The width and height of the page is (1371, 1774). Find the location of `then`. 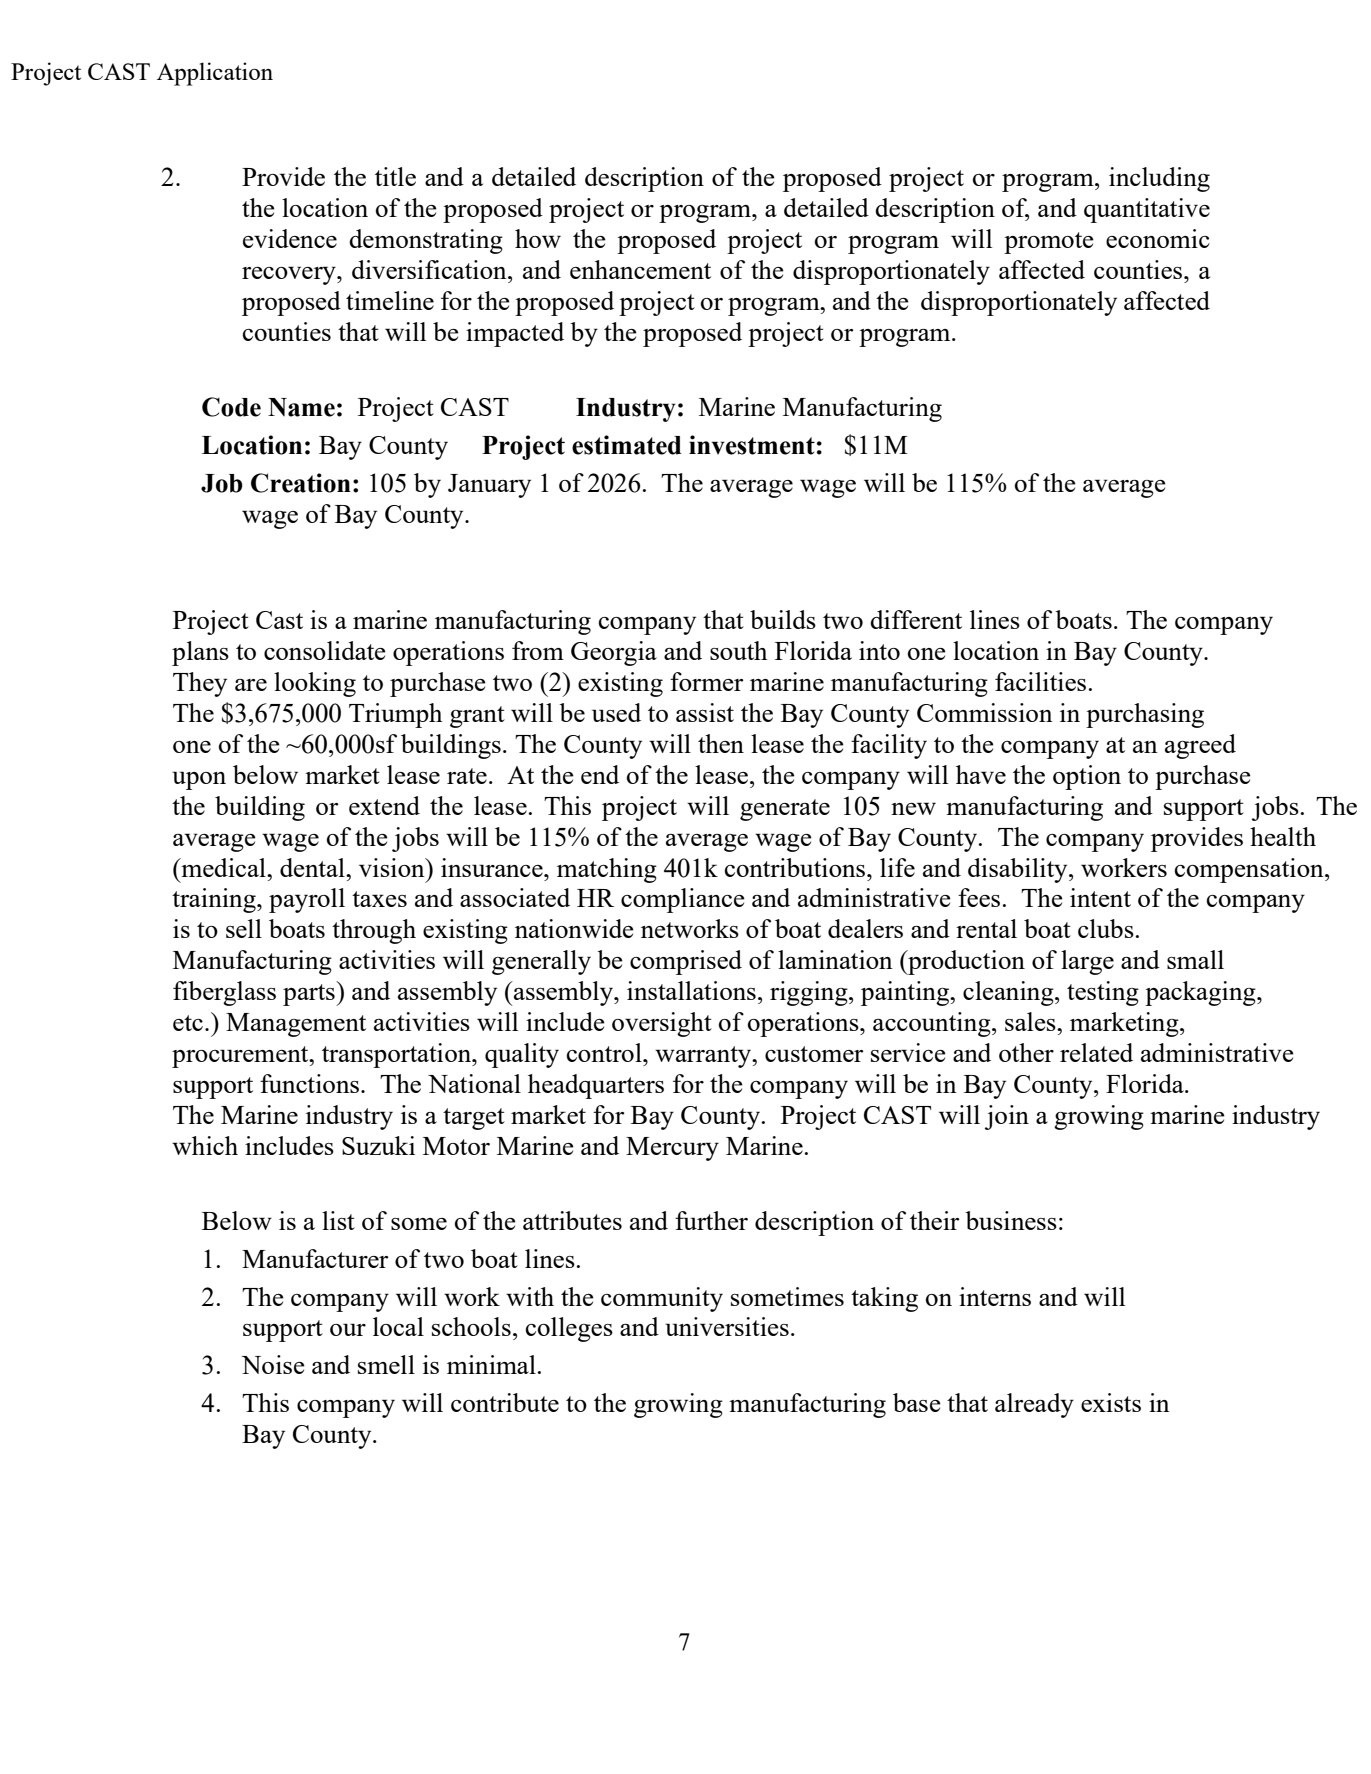

then is located at coordinates (721, 743).
